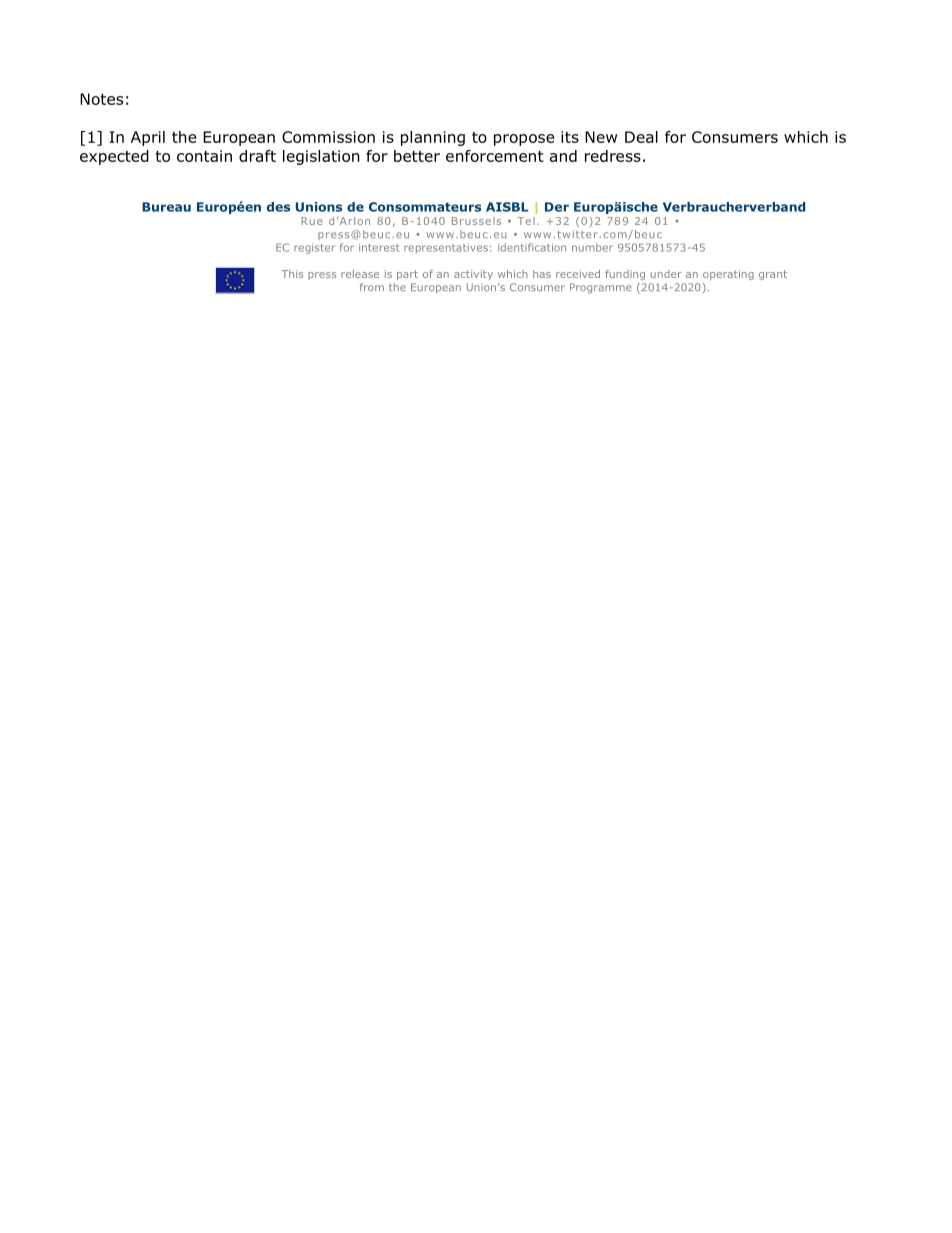 This document has width=952, height=1233. What do you see at coordinates (407, 275) in the document?
I see `part` at bounding box center [407, 275].
